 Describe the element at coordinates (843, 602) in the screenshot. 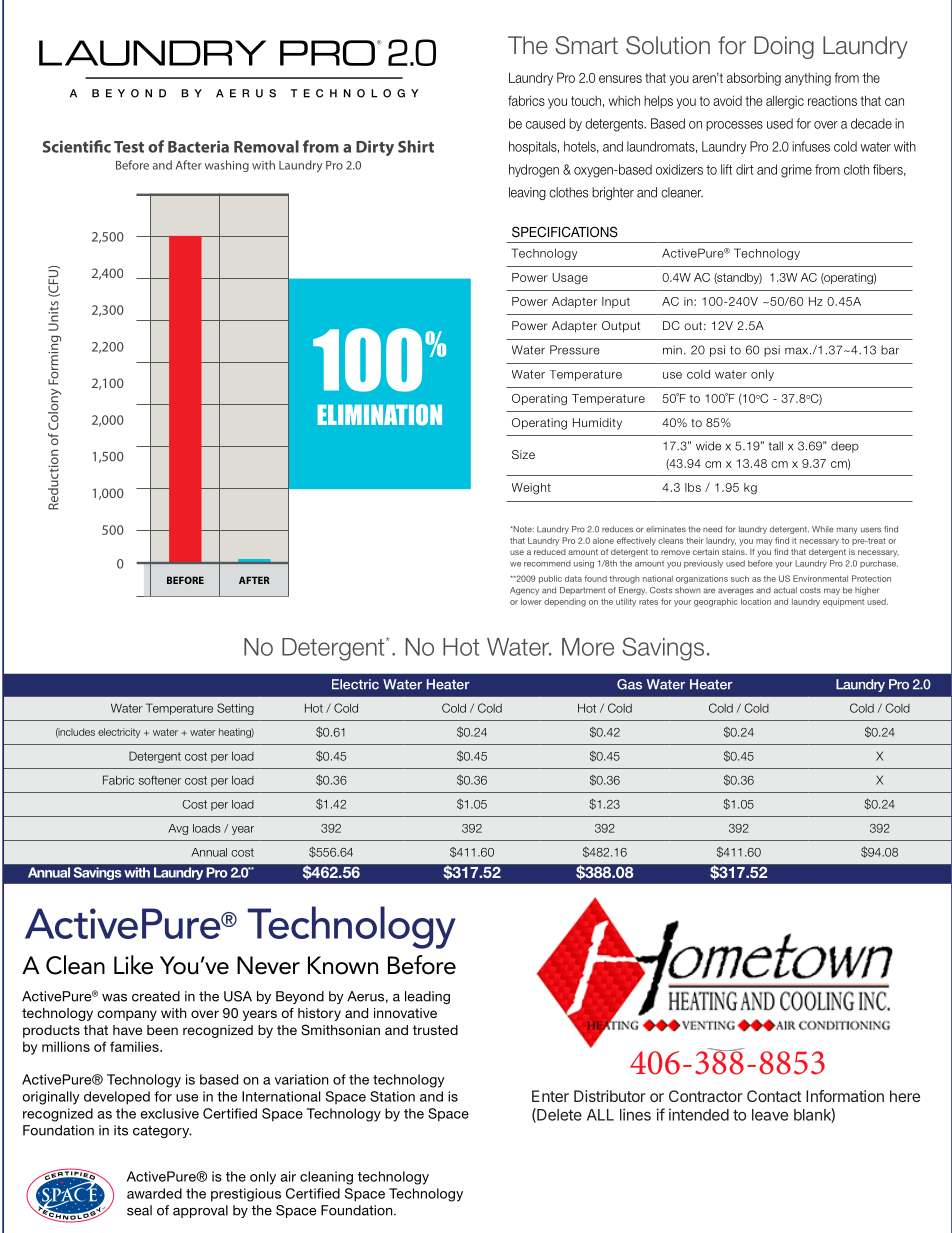

I see `equipment` at that location.
